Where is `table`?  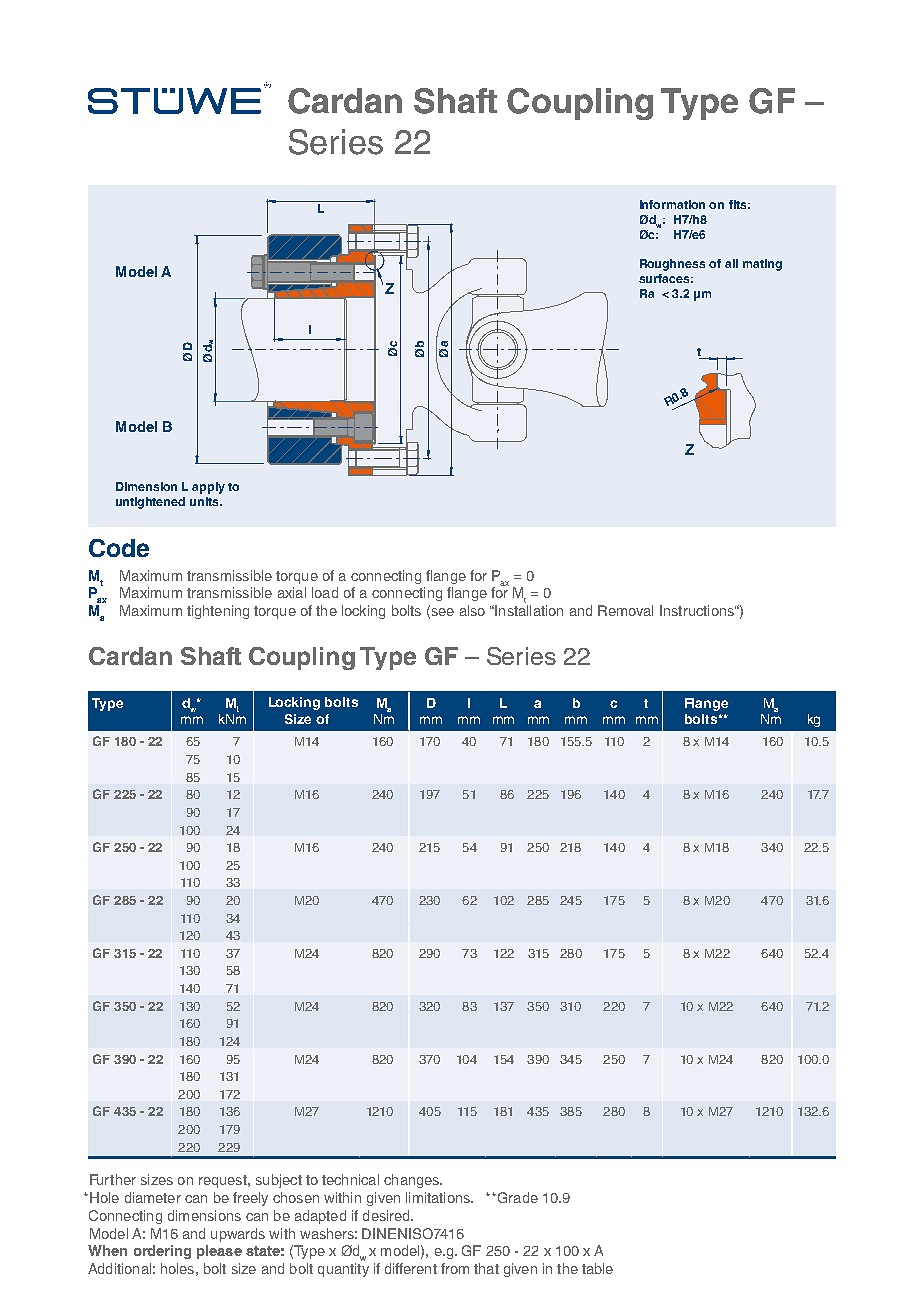
table is located at coordinates (597, 1268).
